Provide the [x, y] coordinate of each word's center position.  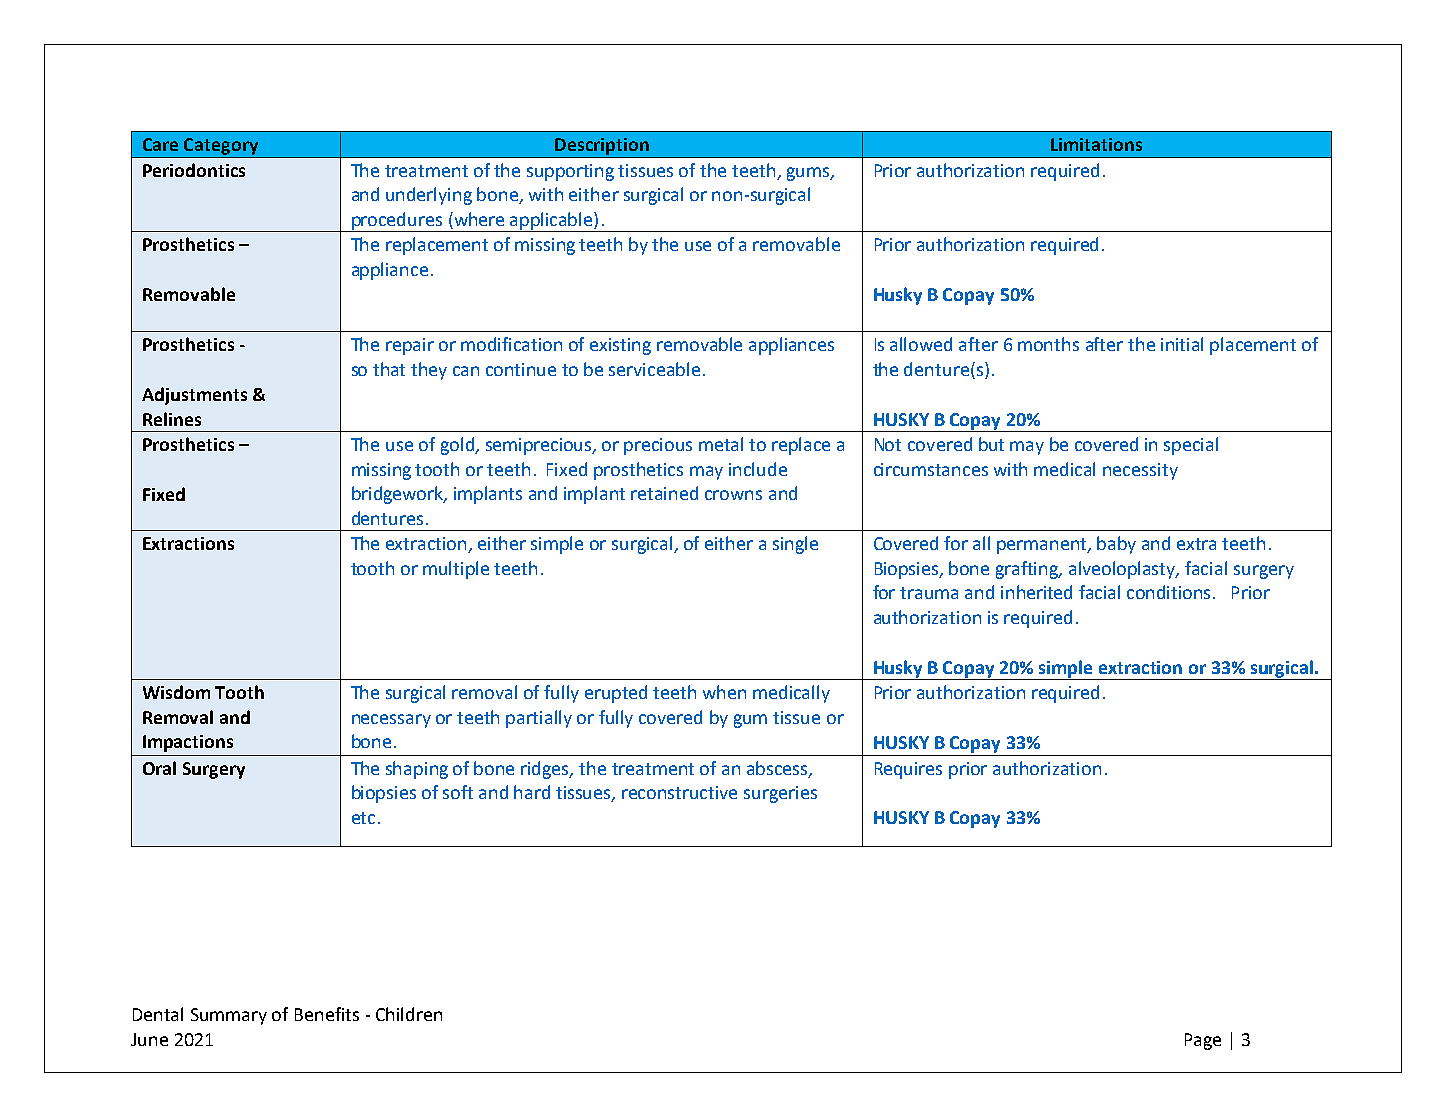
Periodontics [194, 170]
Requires [908, 770]
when [724, 692]
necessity [1140, 471]
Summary [229, 1016]
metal [721, 444]
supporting [570, 172]
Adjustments [194, 396]
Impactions [188, 743]
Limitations [1096, 144]
